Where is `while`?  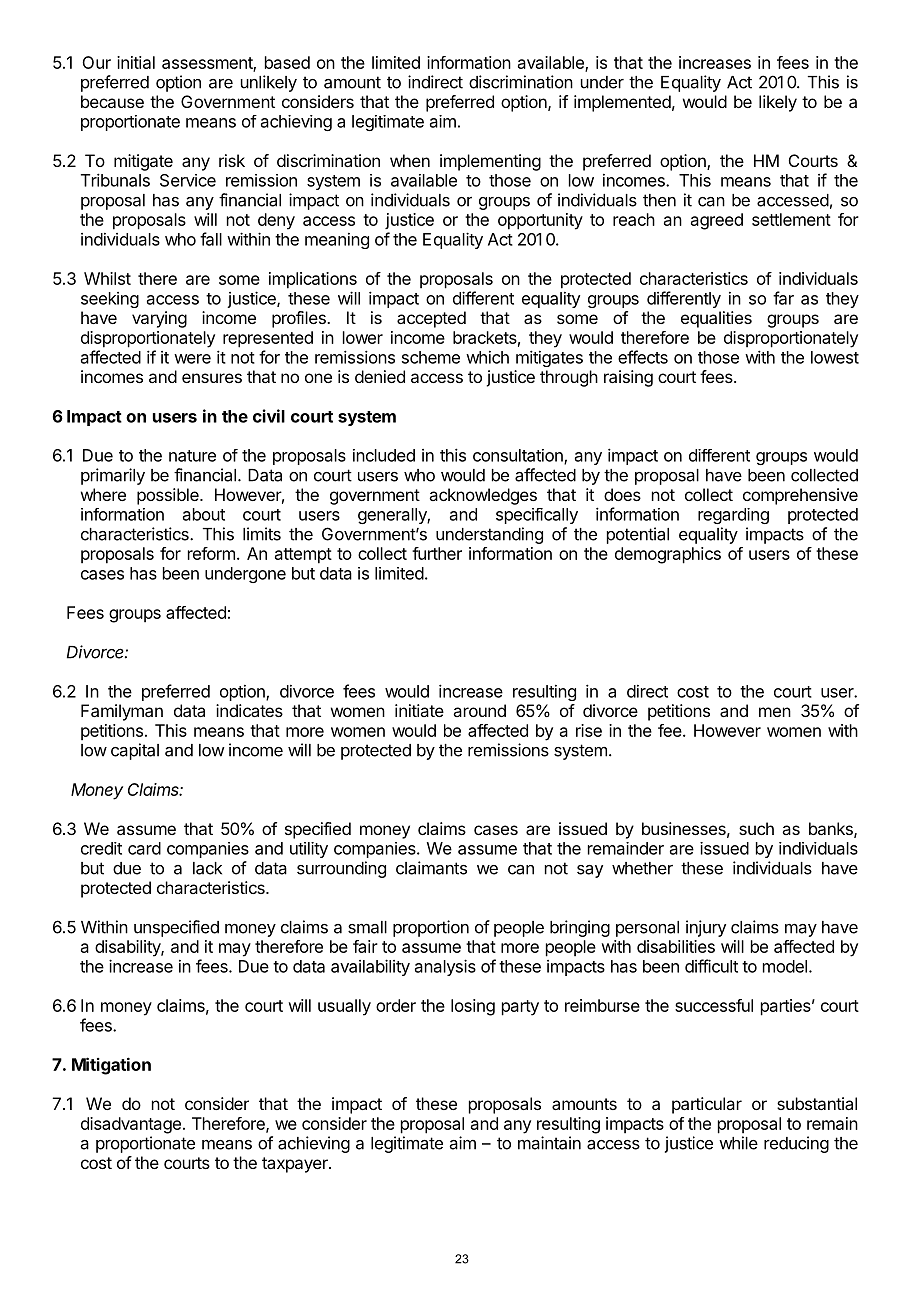
while is located at coordinates (738, 1143).
